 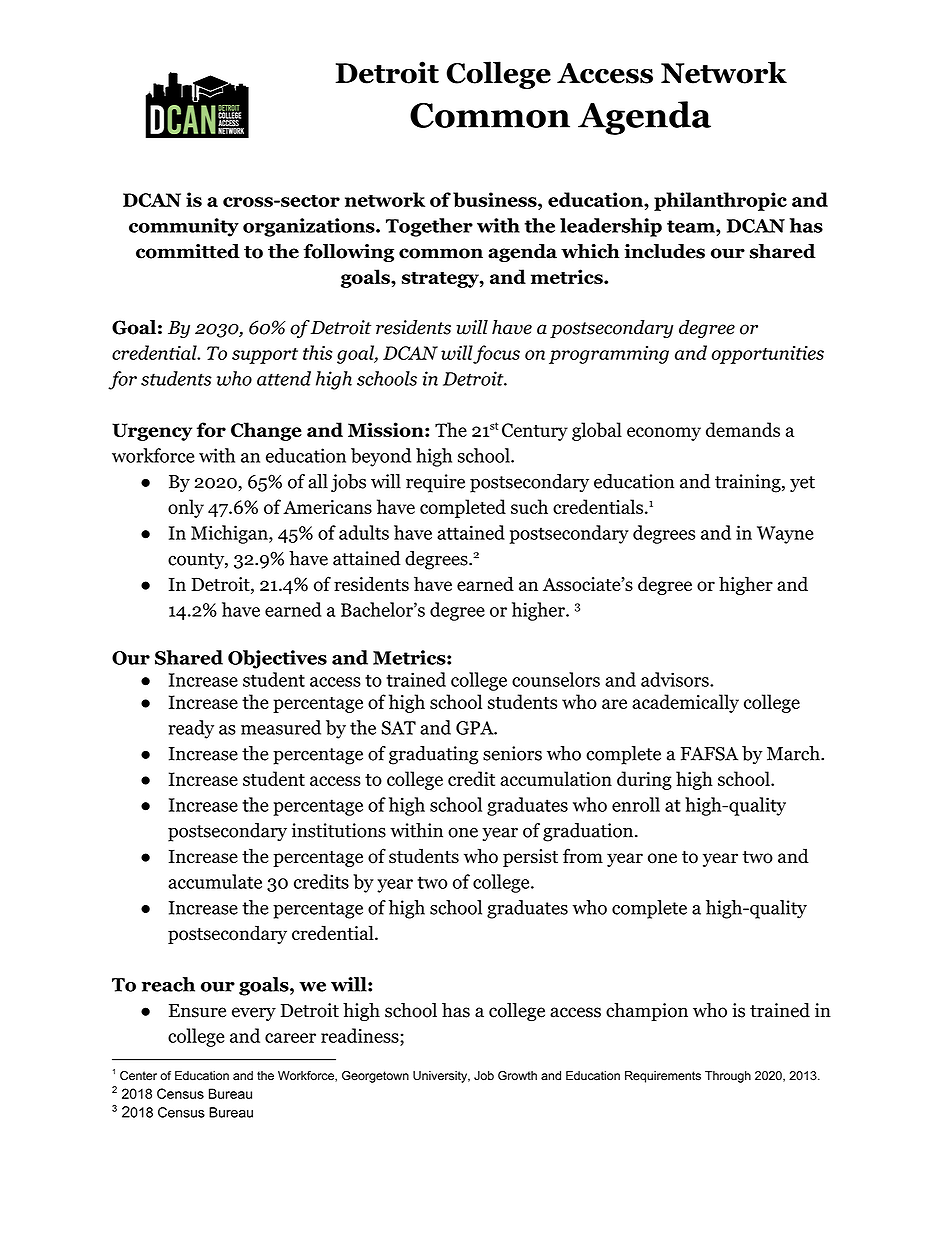 I want to click on accumulate, so click(x=215, y=881).
